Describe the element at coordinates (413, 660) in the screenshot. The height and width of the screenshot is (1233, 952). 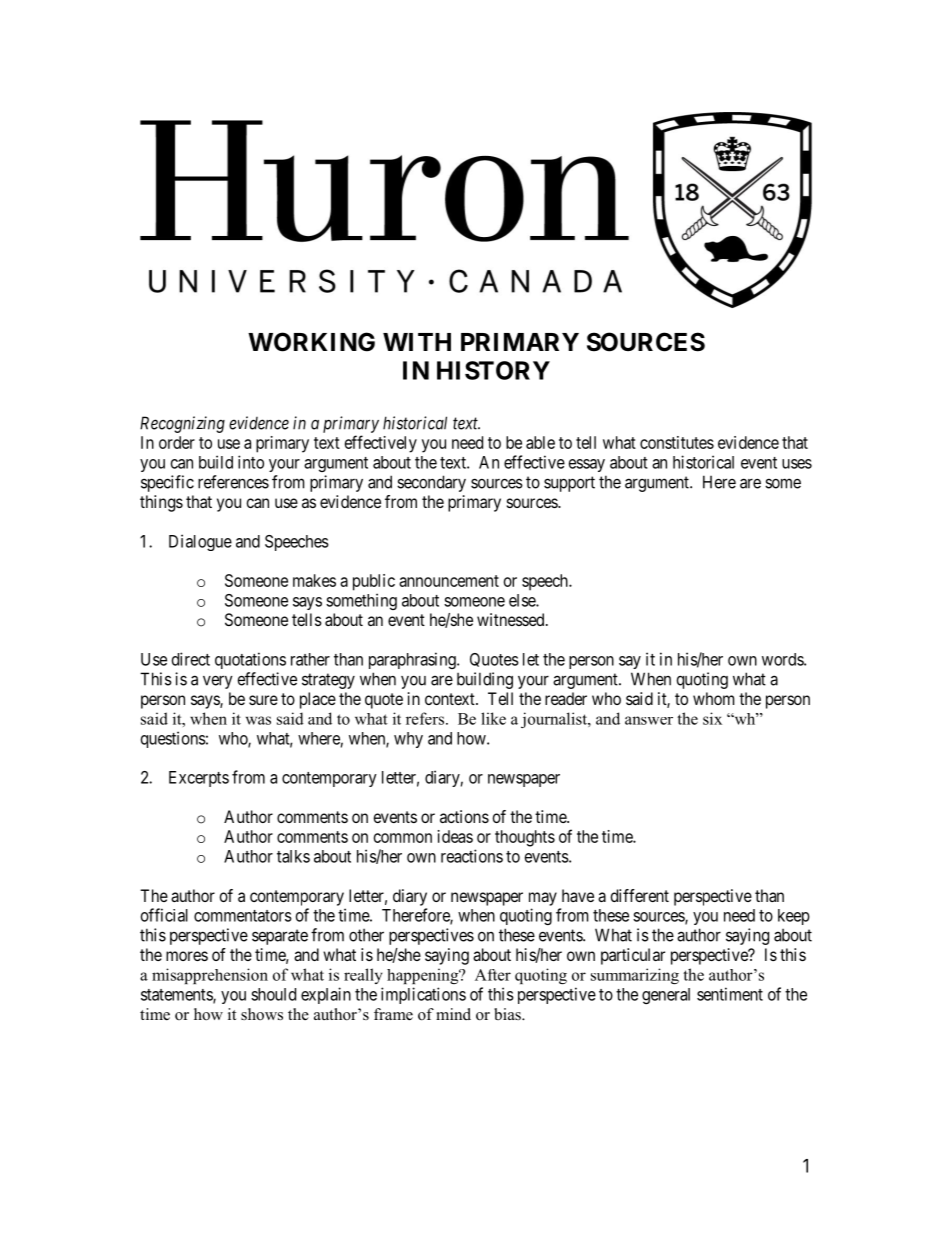
I see `paraphrasing` at that location.
